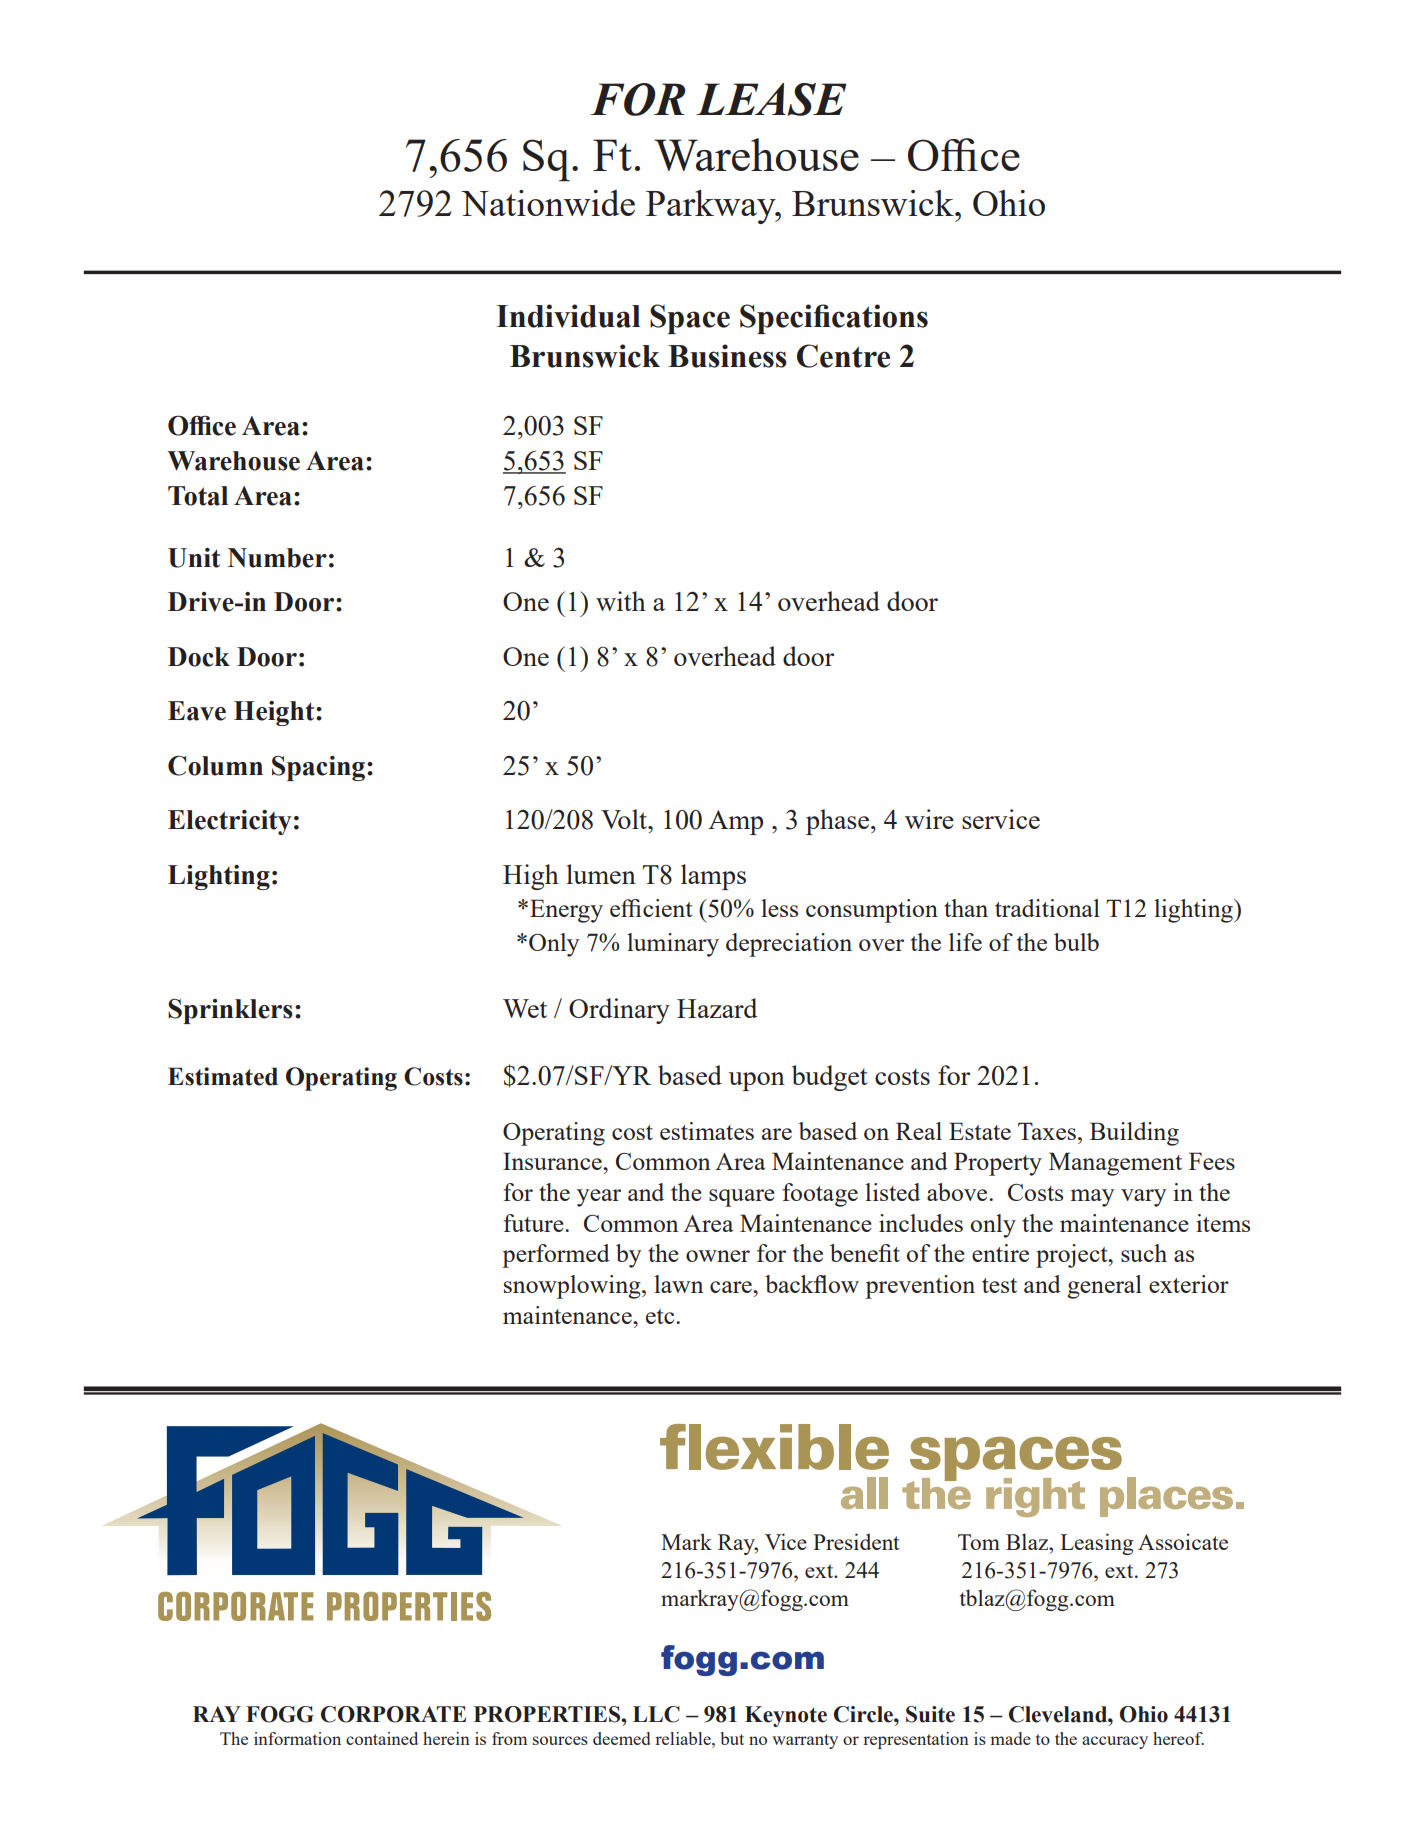 This screenshot has height=1844, width=1425. Describe the element at coordinates (1115, 1742) in the screenshot. I see `accuracy` at that location.
